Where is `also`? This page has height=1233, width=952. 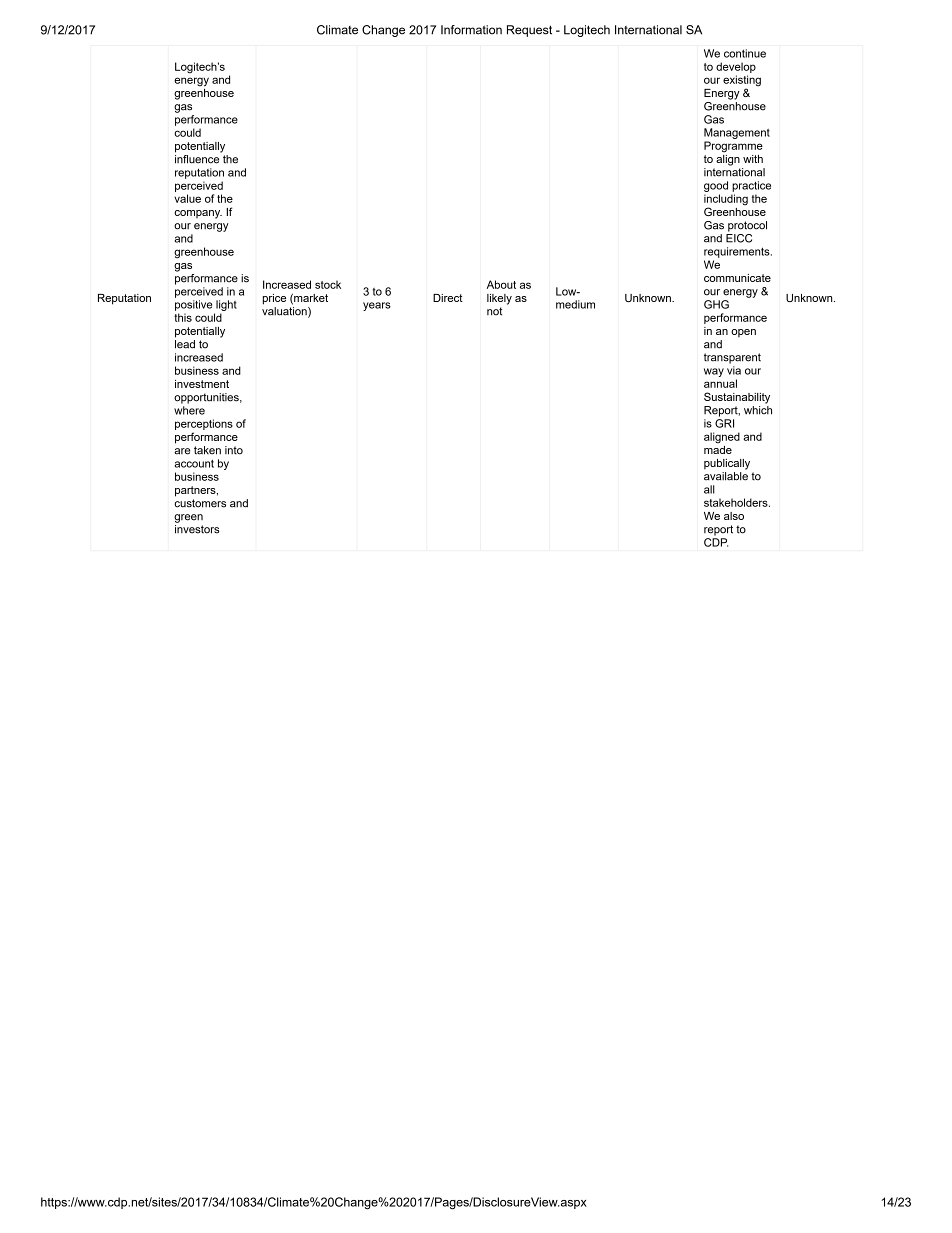 also is located at coordinates (734, 516).
